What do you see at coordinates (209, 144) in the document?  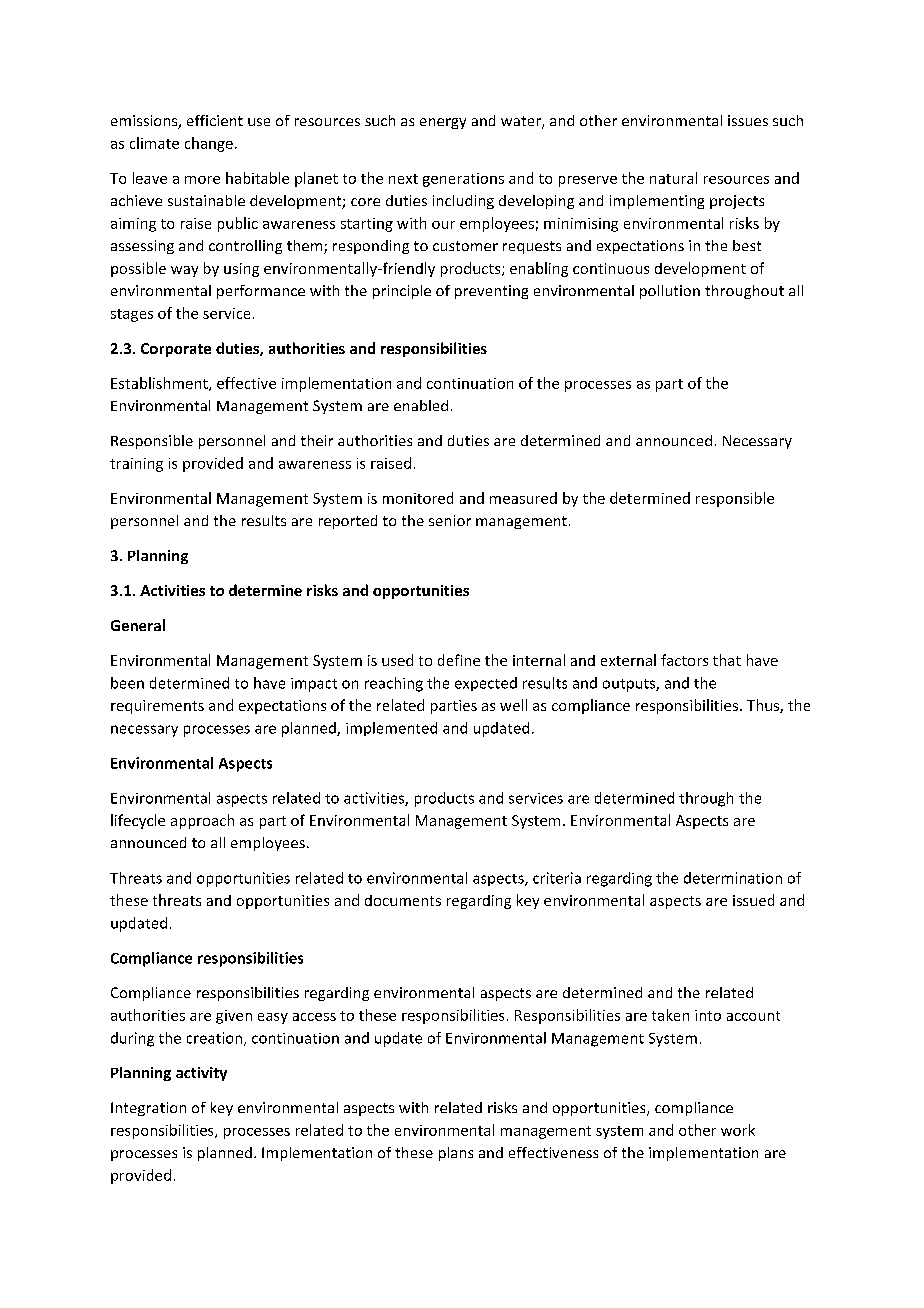 I see `change` at bounding box center [209, 144].
